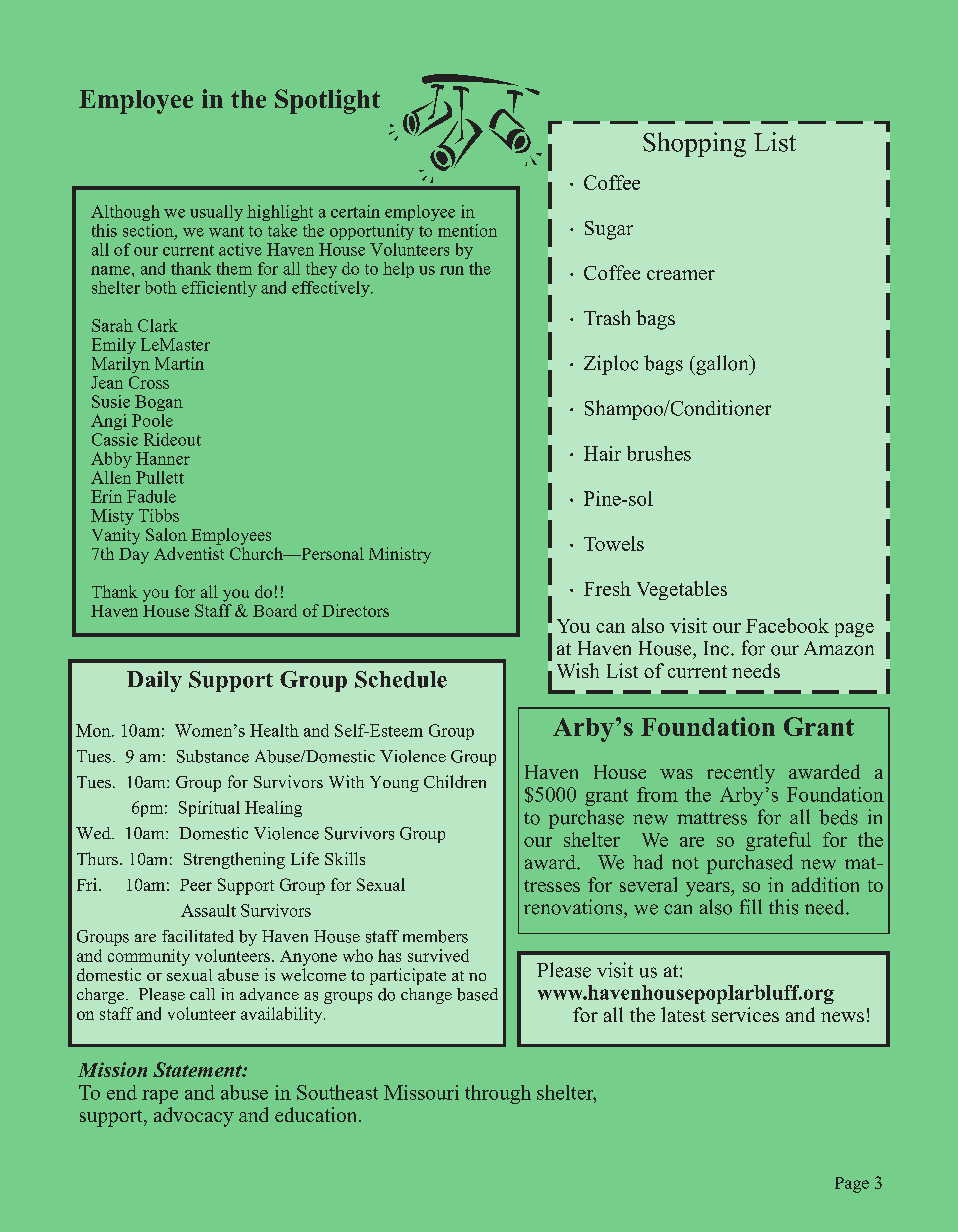  I want to click on Poole, so click(152, 420).
